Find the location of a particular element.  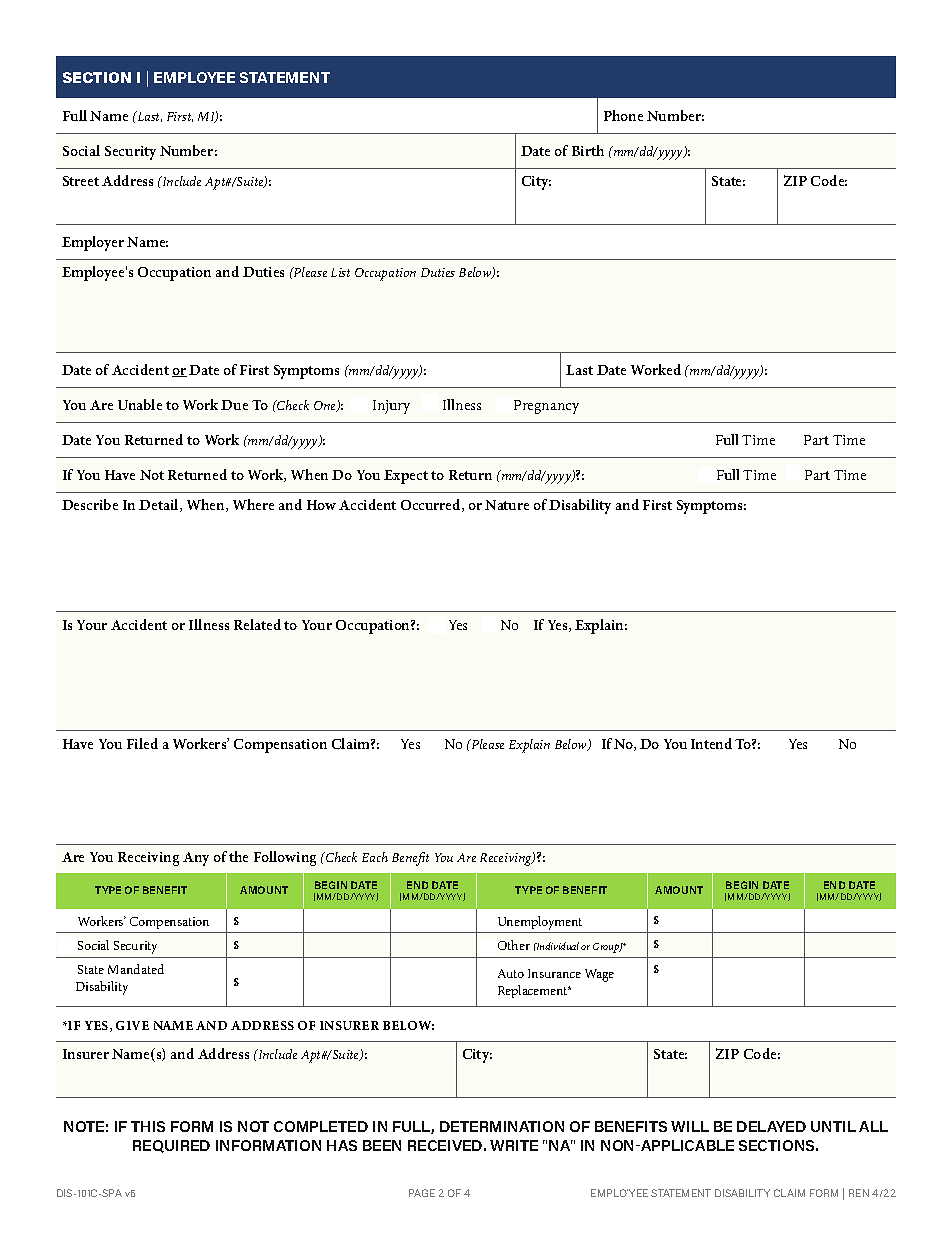

Each is located at coordinates (375, 857).
